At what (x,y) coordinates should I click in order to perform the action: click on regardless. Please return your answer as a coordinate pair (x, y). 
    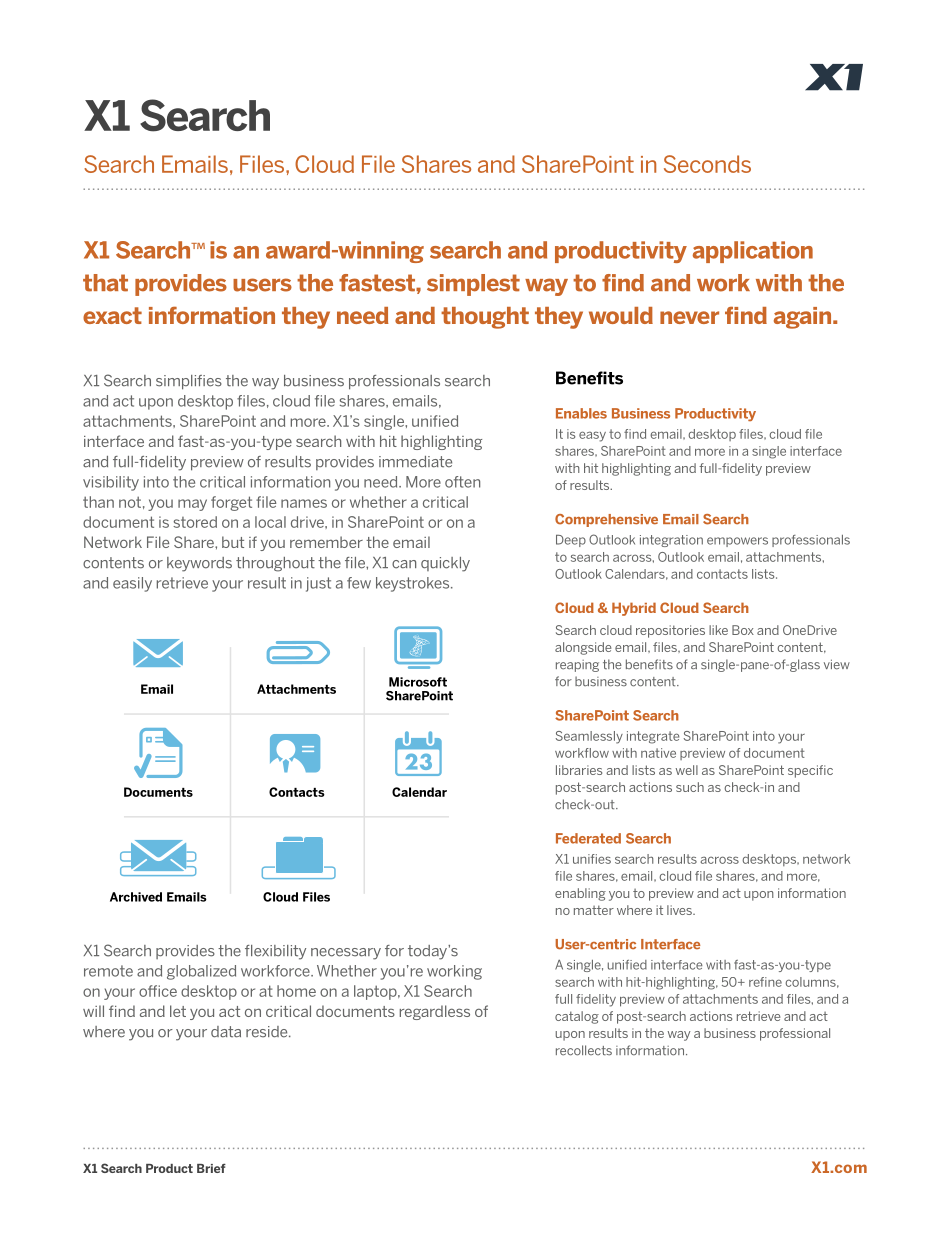
    Looking at the image, I should click on (435, 1012).
